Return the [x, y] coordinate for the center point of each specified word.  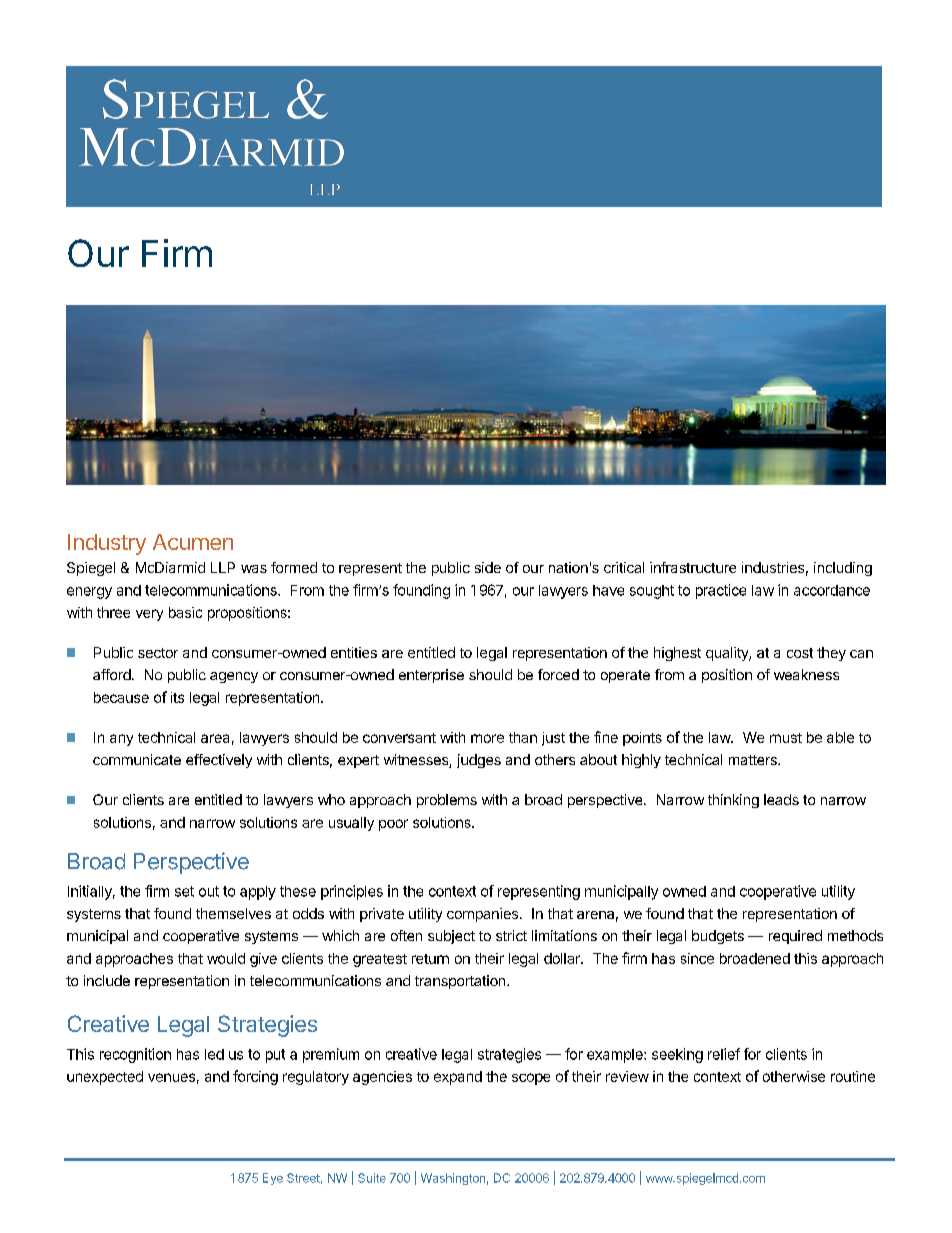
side [488, 567]
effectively [219, 761]
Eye [273, 1179]
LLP [223, 567]
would [226, 958]
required [795, 937]
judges [479, 761]
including [843, 569]
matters [754, 760]
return [430, 959]
